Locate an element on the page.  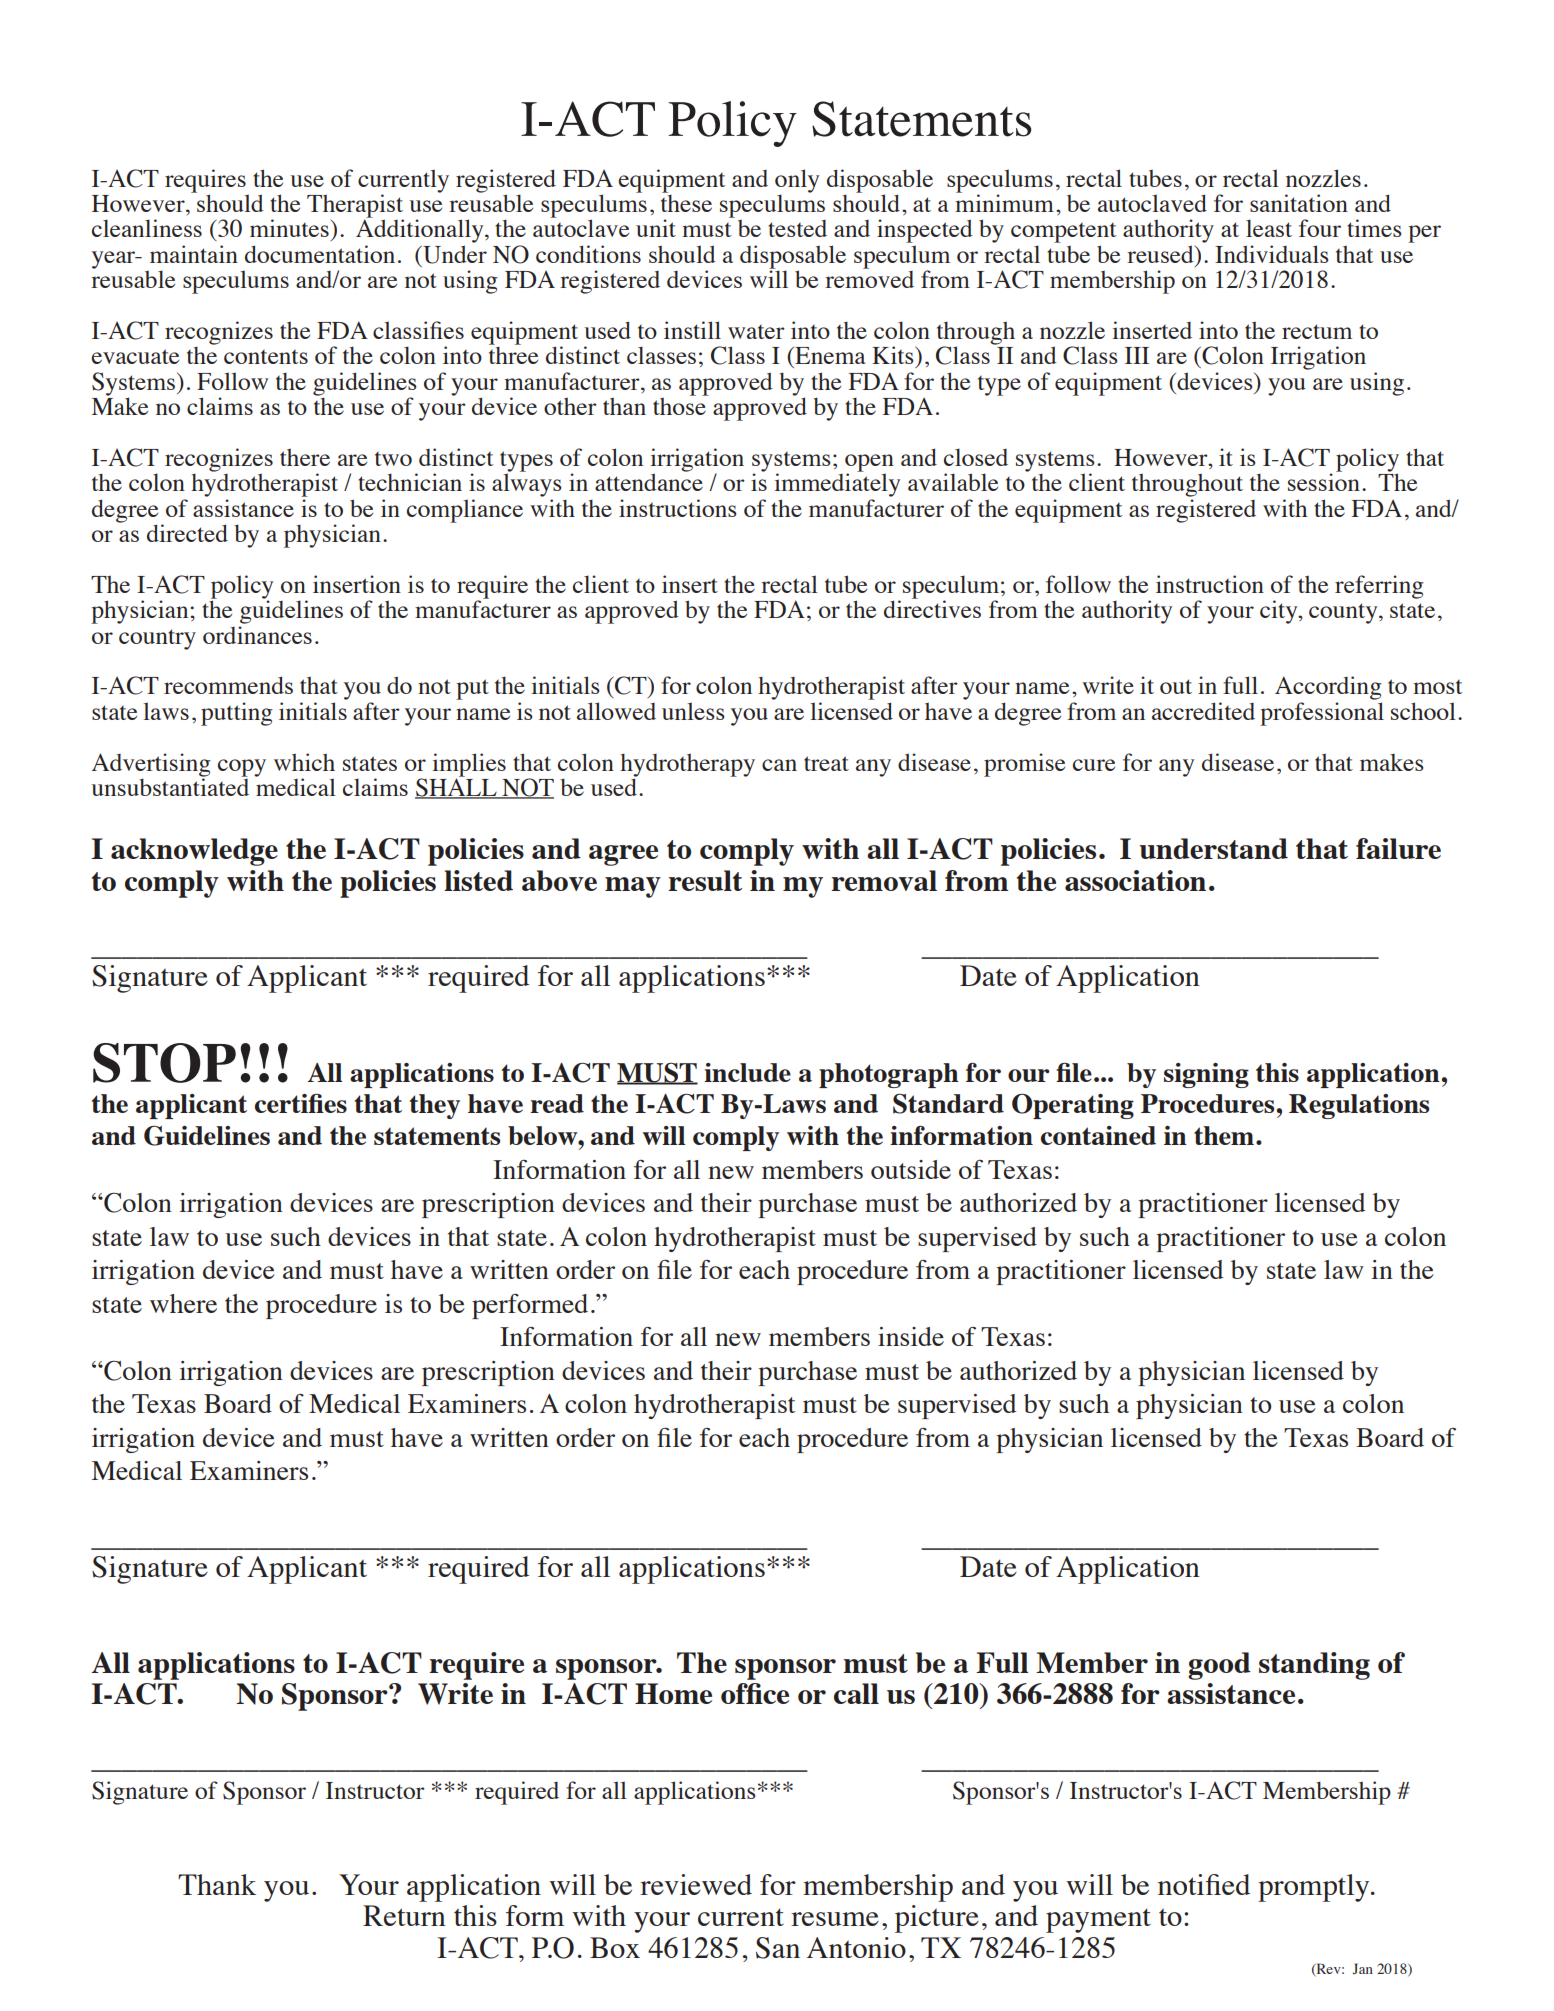
resume is located at coordinates (835, 1919).
